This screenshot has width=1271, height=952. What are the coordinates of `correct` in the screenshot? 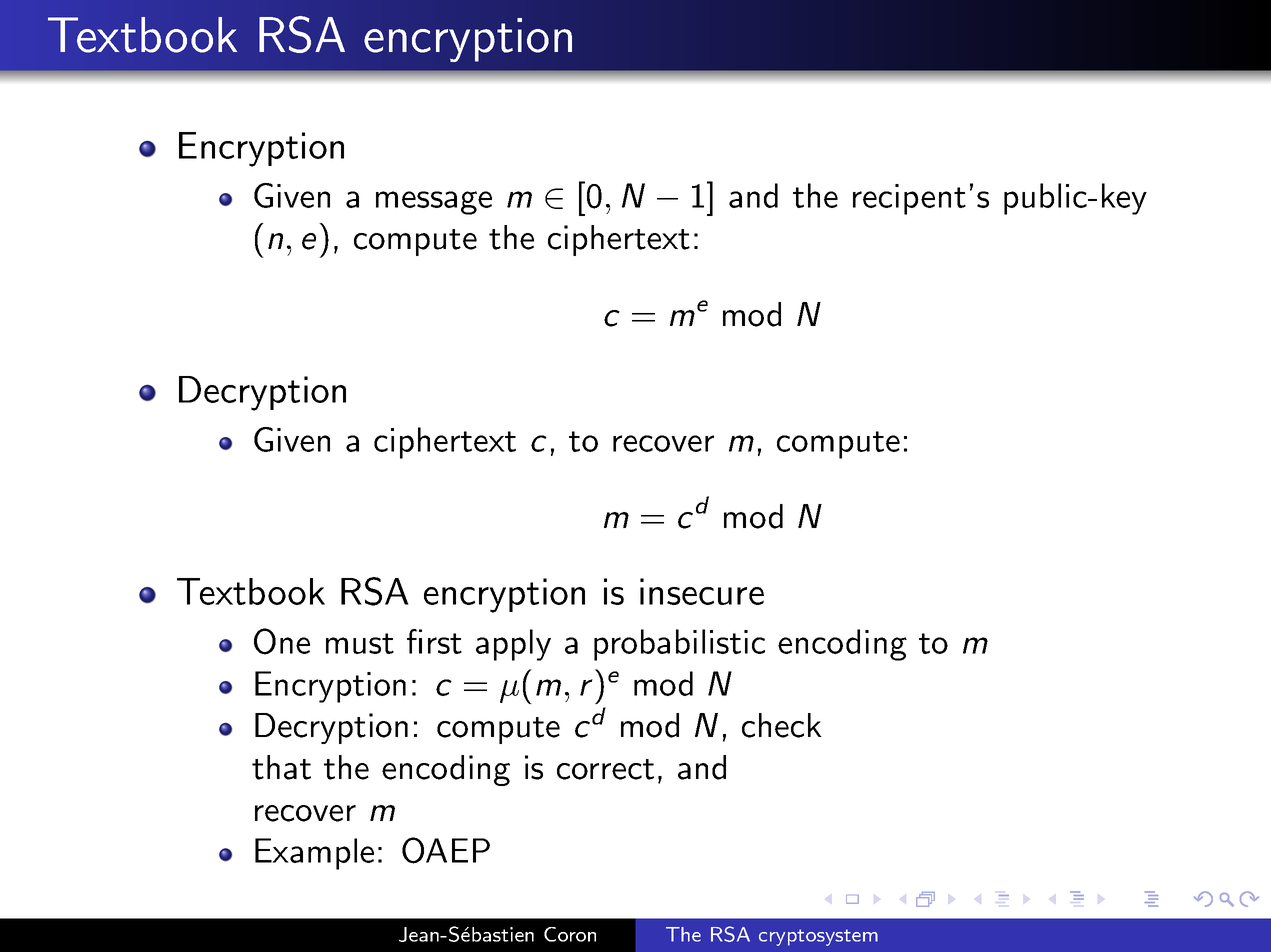 It's located at (605, 769).
